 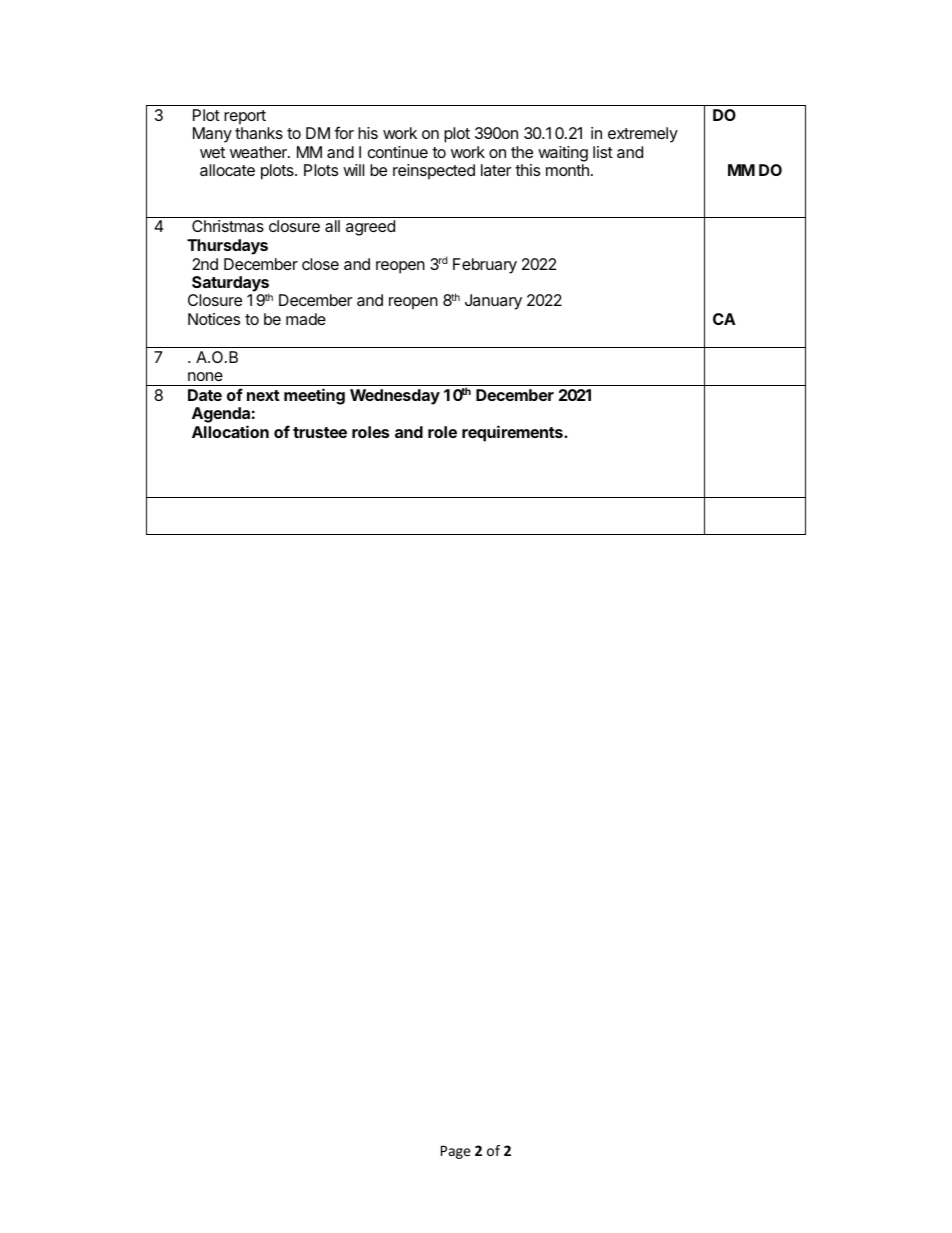 I want to click on Wednesday, so click(x=395, y=397).
